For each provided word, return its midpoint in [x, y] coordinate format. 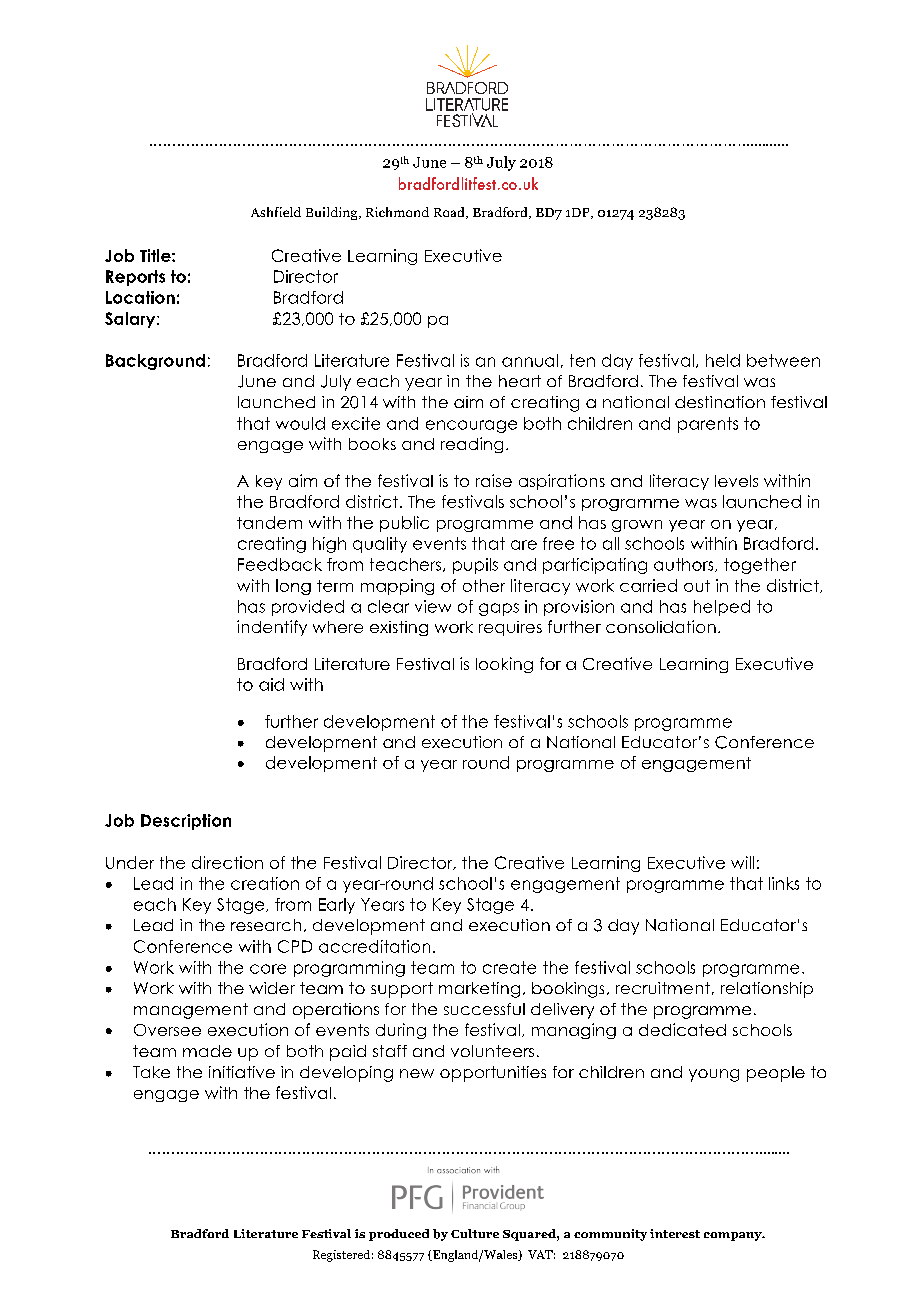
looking [504, 665]
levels [736, 481]
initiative [242, 1072]
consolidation [661, 626]
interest [675, 1233]
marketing [479, 990]
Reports [135, 278]
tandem [269, 522]
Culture [475, 1233]
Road [450, 213]
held [723, 360]
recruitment [663, 988]
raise [494, 480]
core [268, 969]
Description [186, 822]
